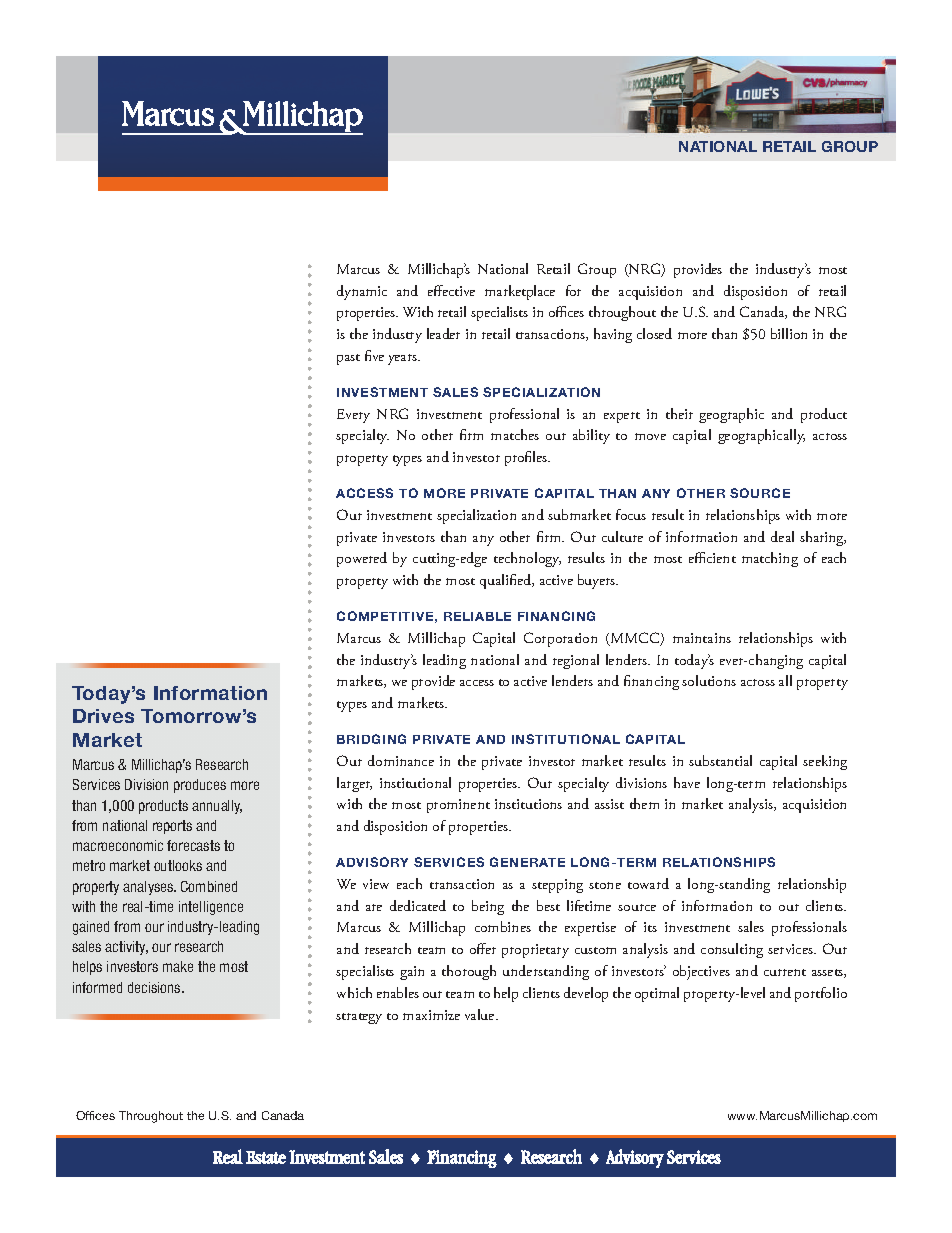 The image size is (952, 1233). I want to click on objectives, so click(701, 972).
